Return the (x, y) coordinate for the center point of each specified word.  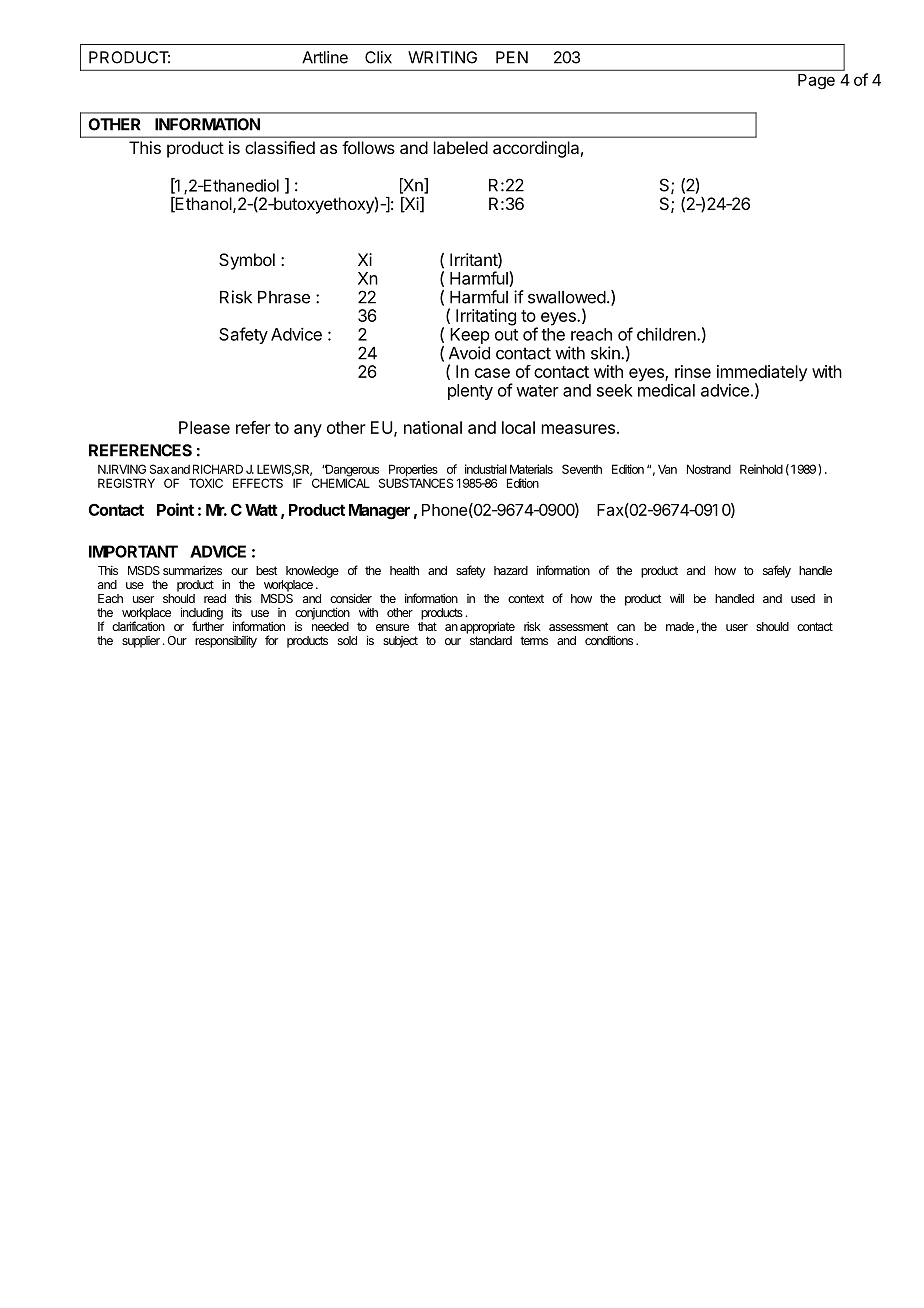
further (208, 626)
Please (204, 427)
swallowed (567, 297)
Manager (379, 512)
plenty (470, 392)
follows (368, 147)
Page (816, 82)
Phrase (284, 297)
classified (280, 147)
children (666, 334)
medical (666, 390)
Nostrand (709, 469)
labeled (461, 147)
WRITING (442, 57)
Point (175, 509)
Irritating (486, 317)
